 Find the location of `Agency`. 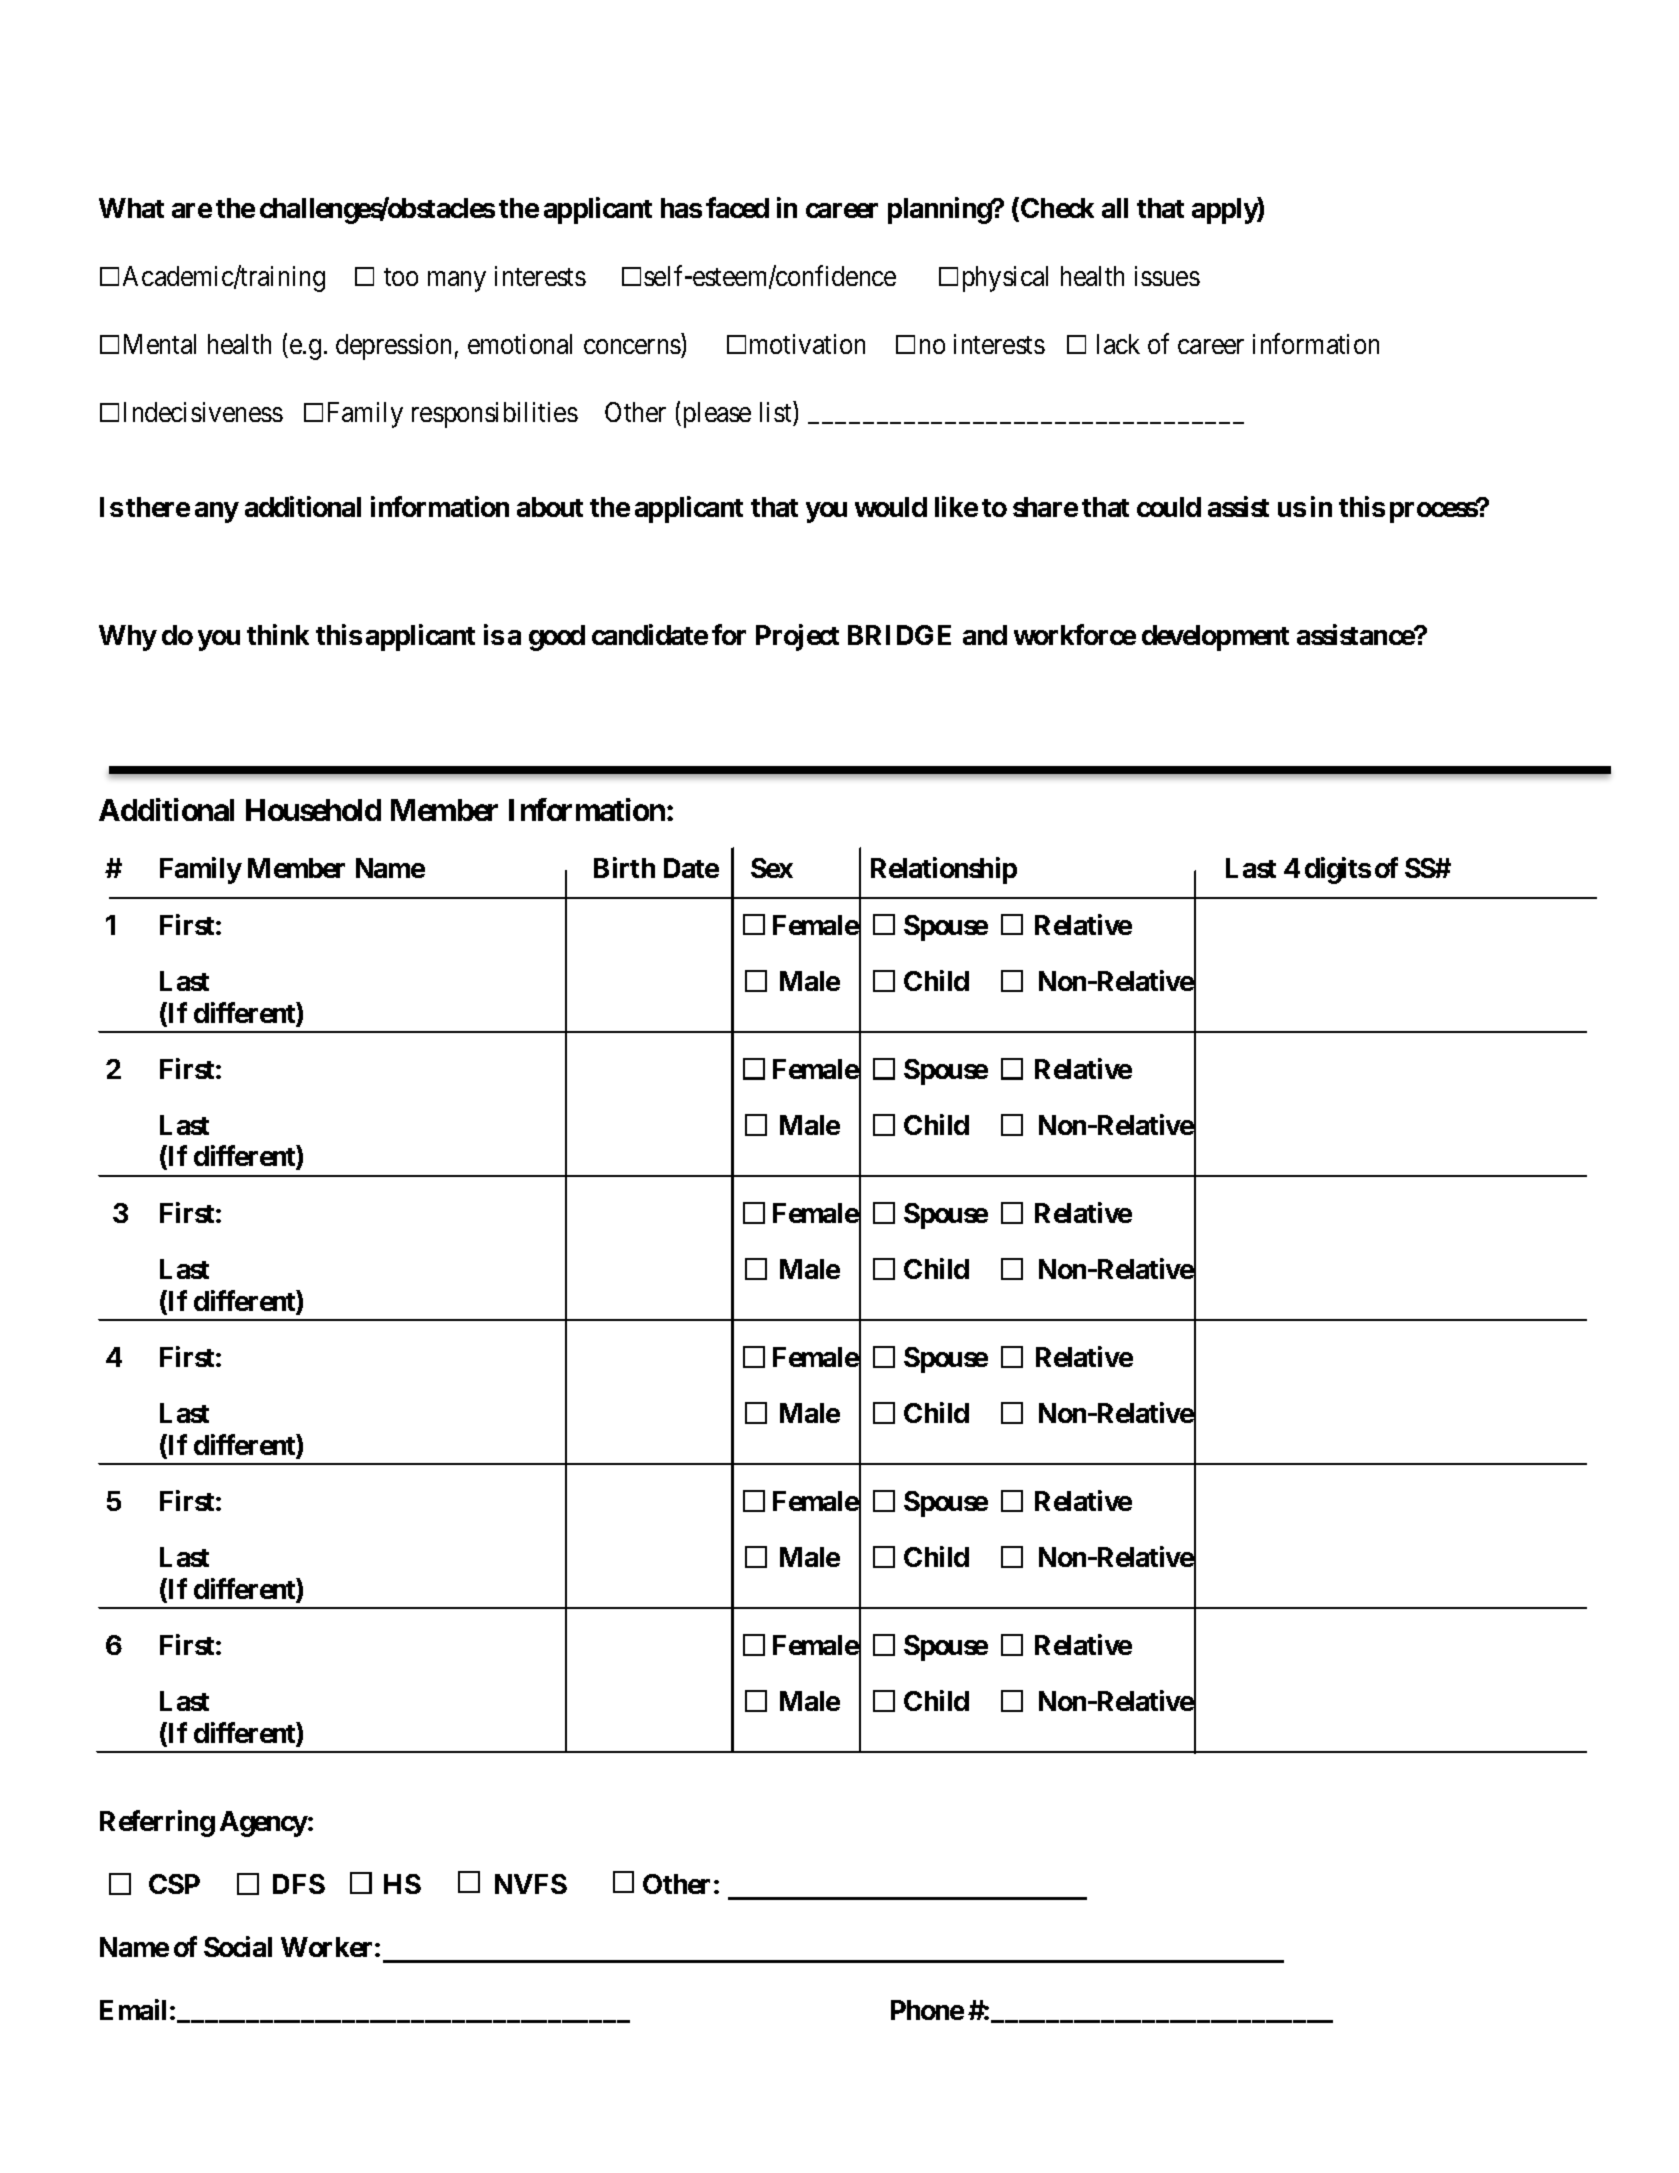

Agency is located at coordinates (264, 1824).
